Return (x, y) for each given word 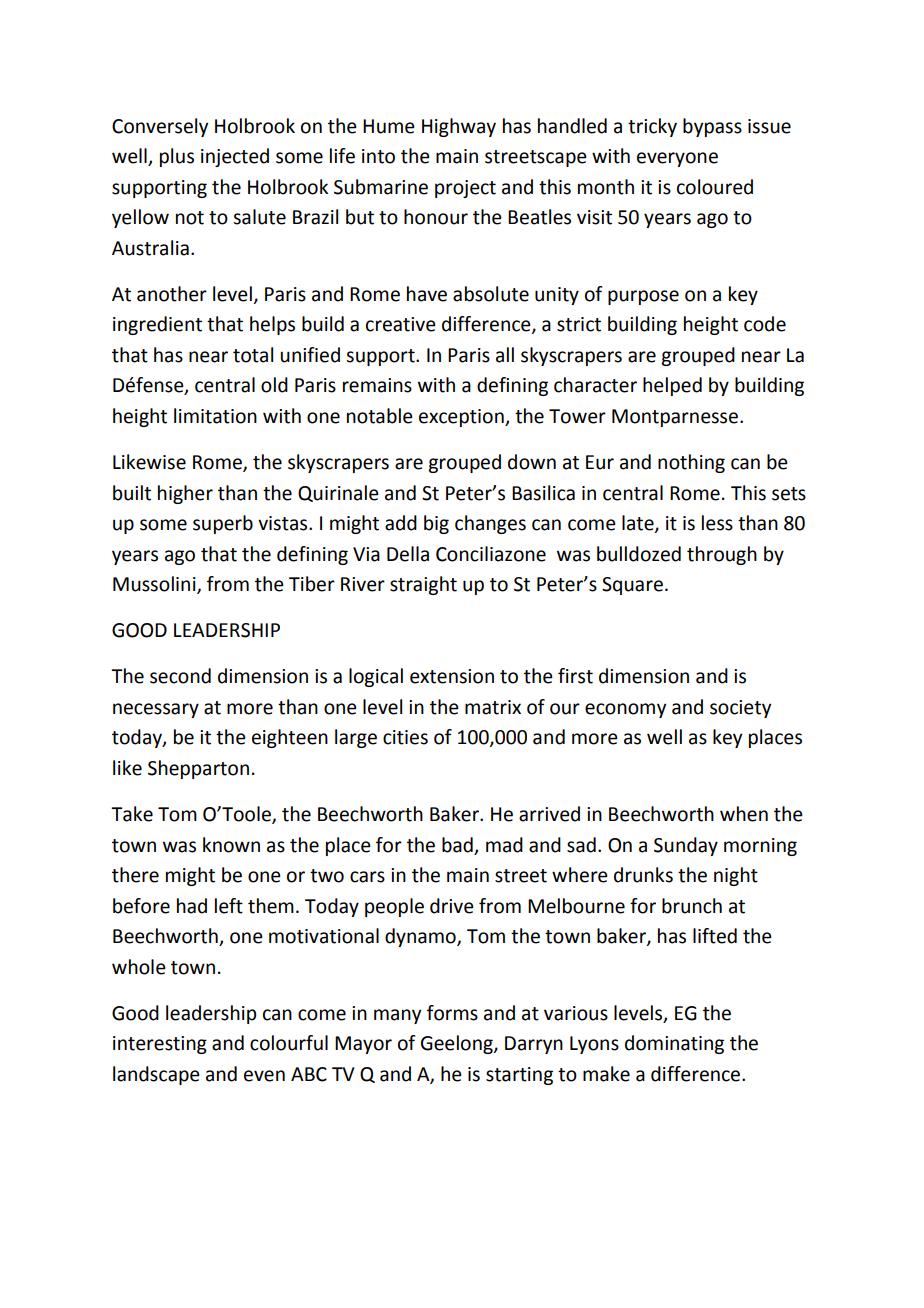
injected (235, 157)
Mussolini (155, 585)
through (722, 555)
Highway (459, 127)
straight (423, 585)
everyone (677, 159)
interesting (160, 1045)
